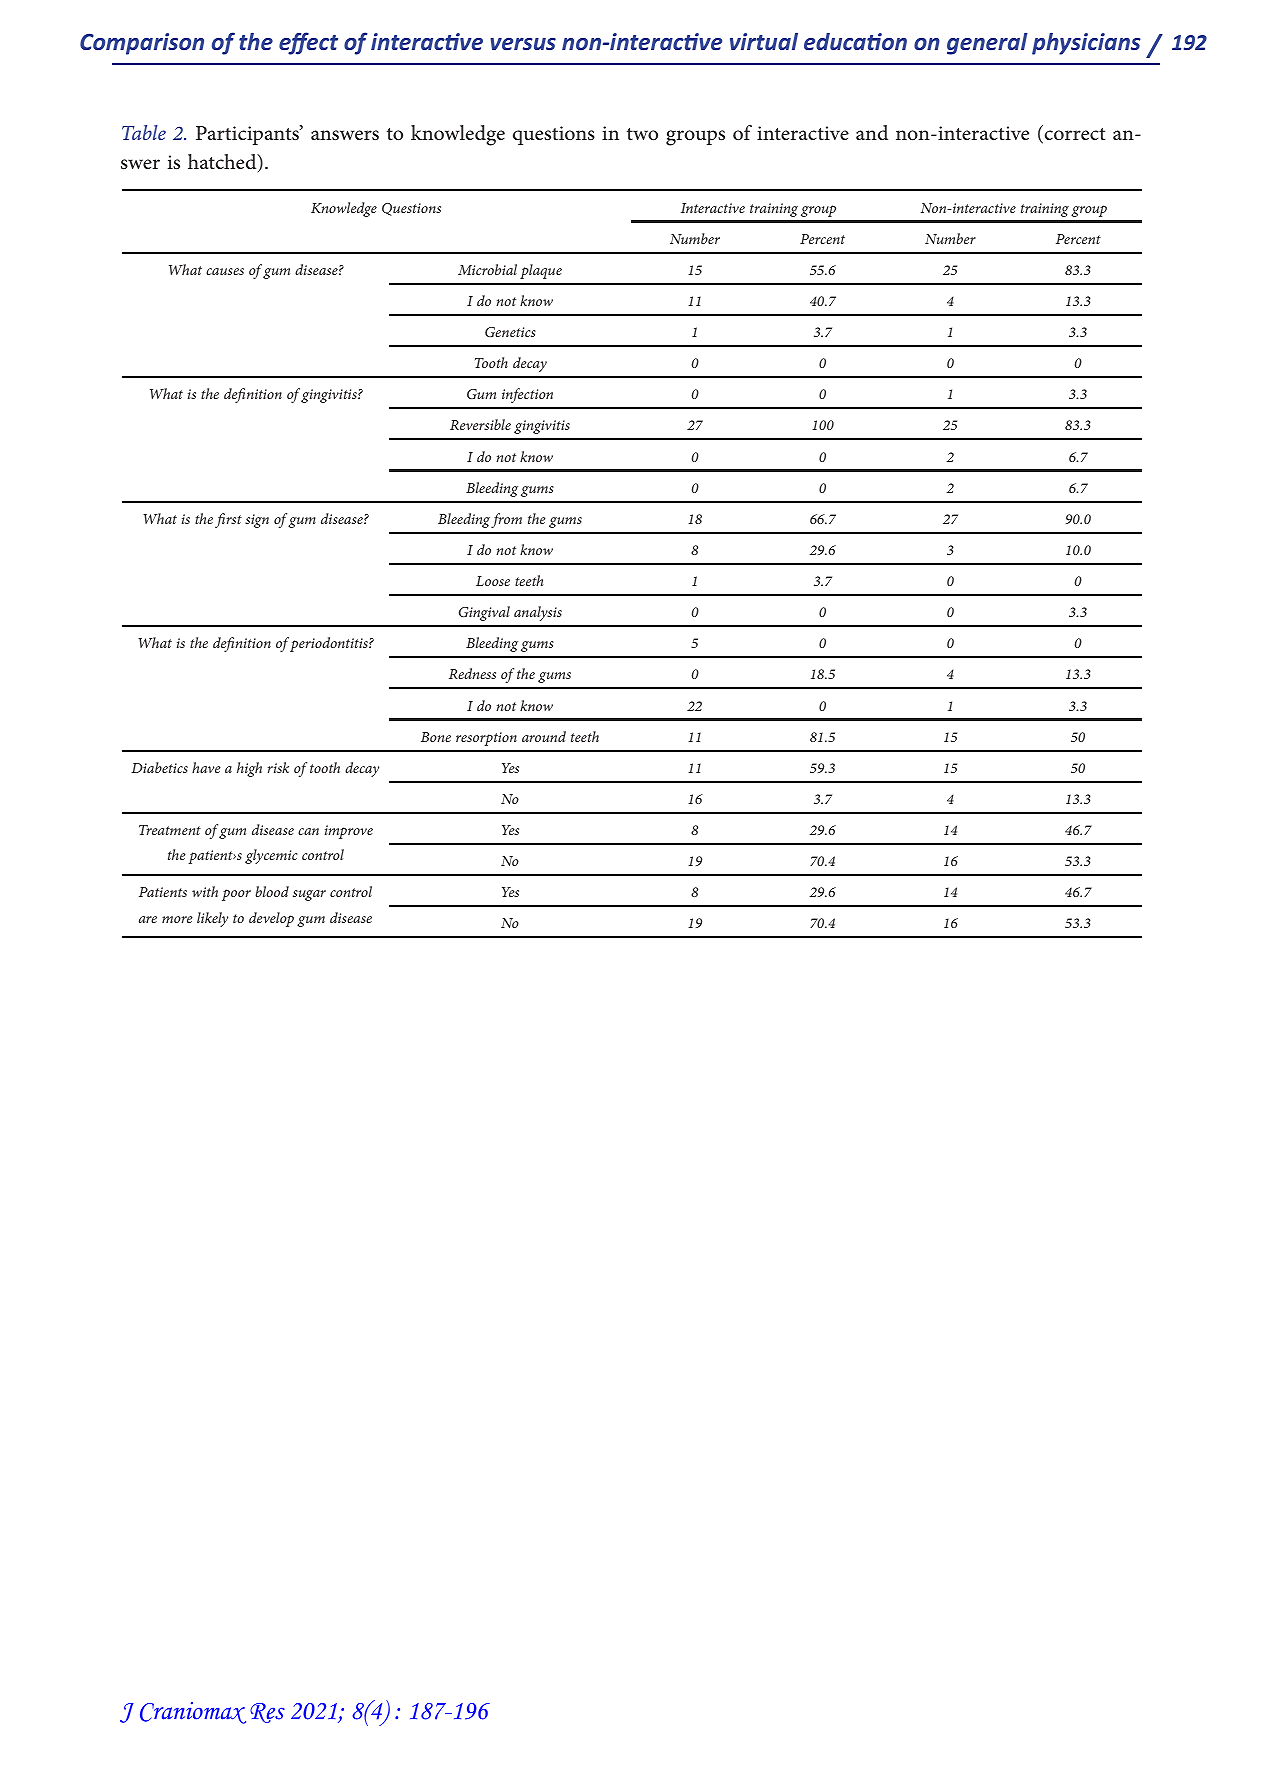 This screenshot has width=1262, height=1785. What do you see at coordinates (272, 891) in the screenshot?
I see `blood` at bounding box center [272, 891].
